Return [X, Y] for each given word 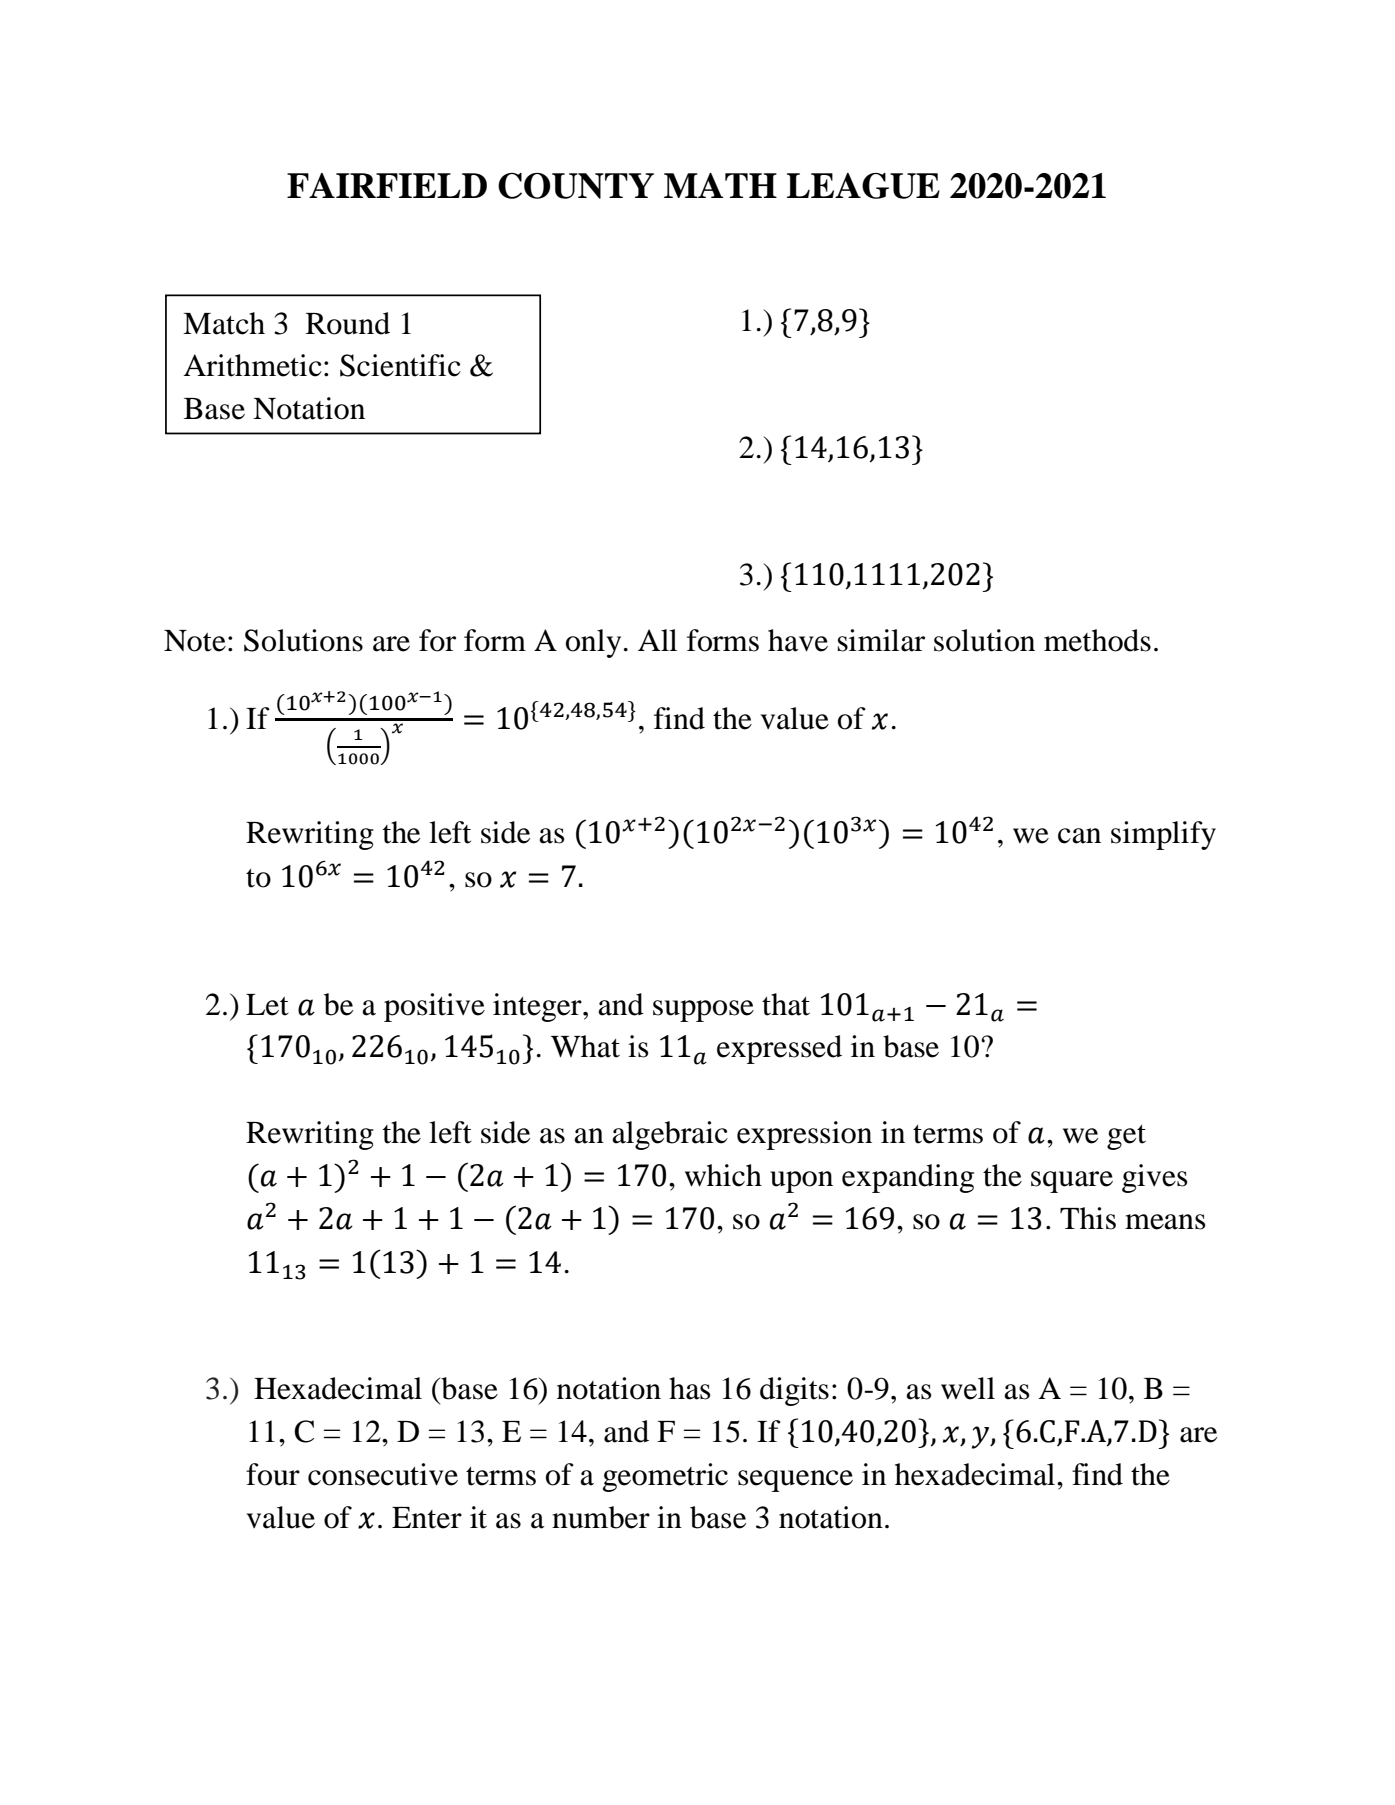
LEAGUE [863, 186]
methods [1097, 640]
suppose [703, 1011]
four [273, 1474]
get [1126, 1137]
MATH [720, 185]
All [657, 640]
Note [195, 641]
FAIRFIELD [387, 185]
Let [267, 1005]
